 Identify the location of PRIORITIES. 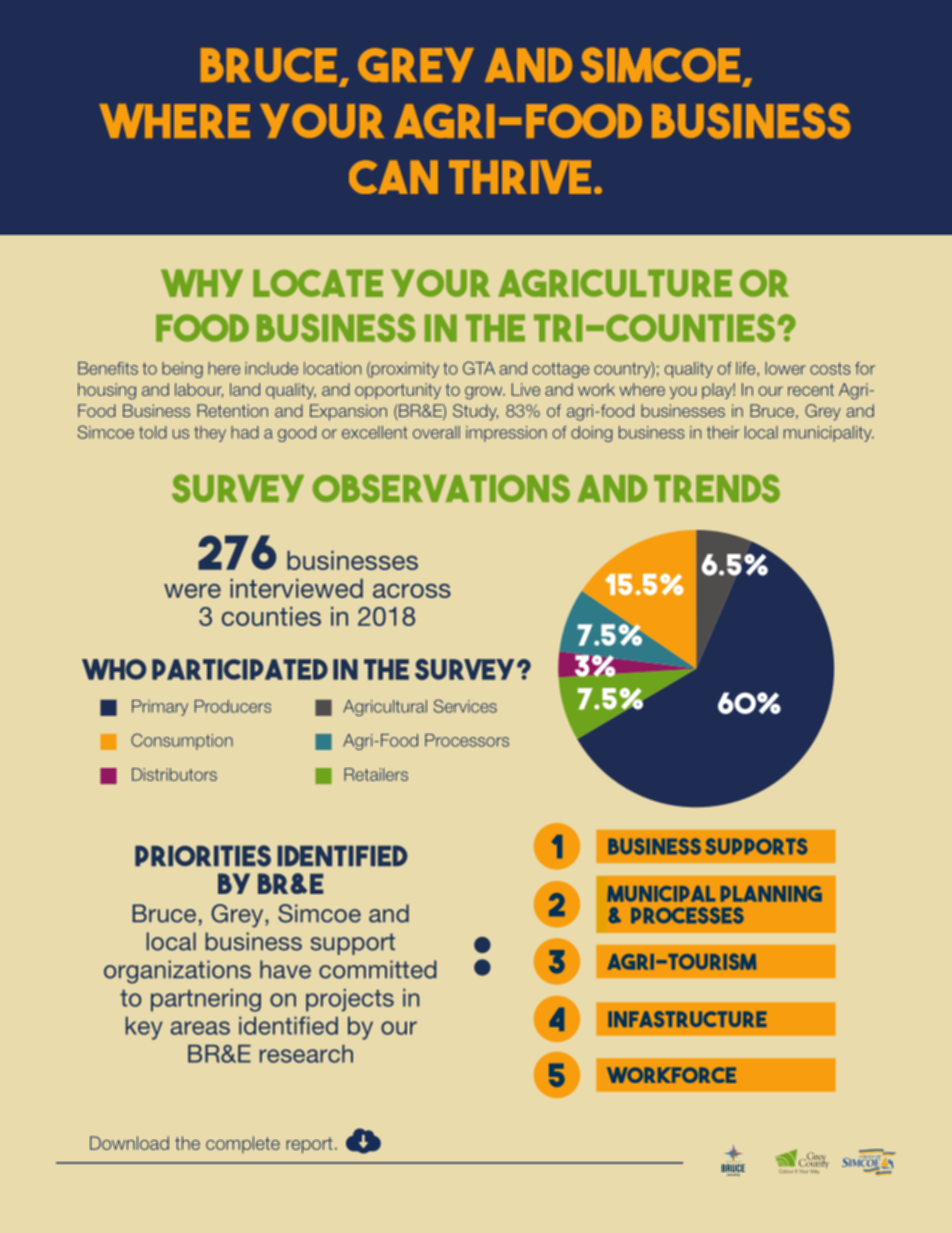
(203, 856).
